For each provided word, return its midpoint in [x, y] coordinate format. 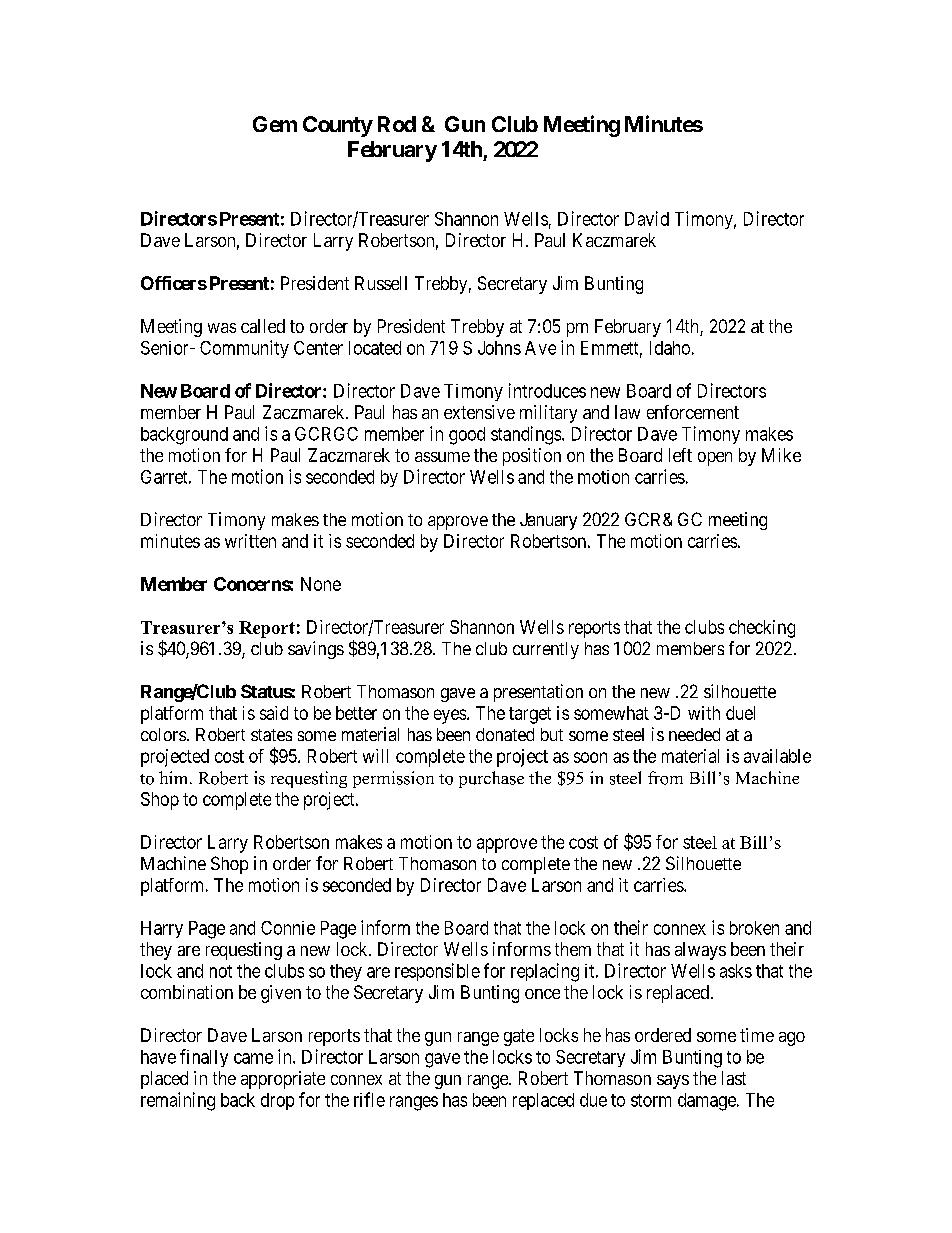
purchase [491, 779]
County [338, 126]
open [715, 459]
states [271, 735]
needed [694, 734]
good [467, 436]
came [253, 1058]
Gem [275, 124]
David [647, 218]
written [250, 541]
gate [519, 1037]
